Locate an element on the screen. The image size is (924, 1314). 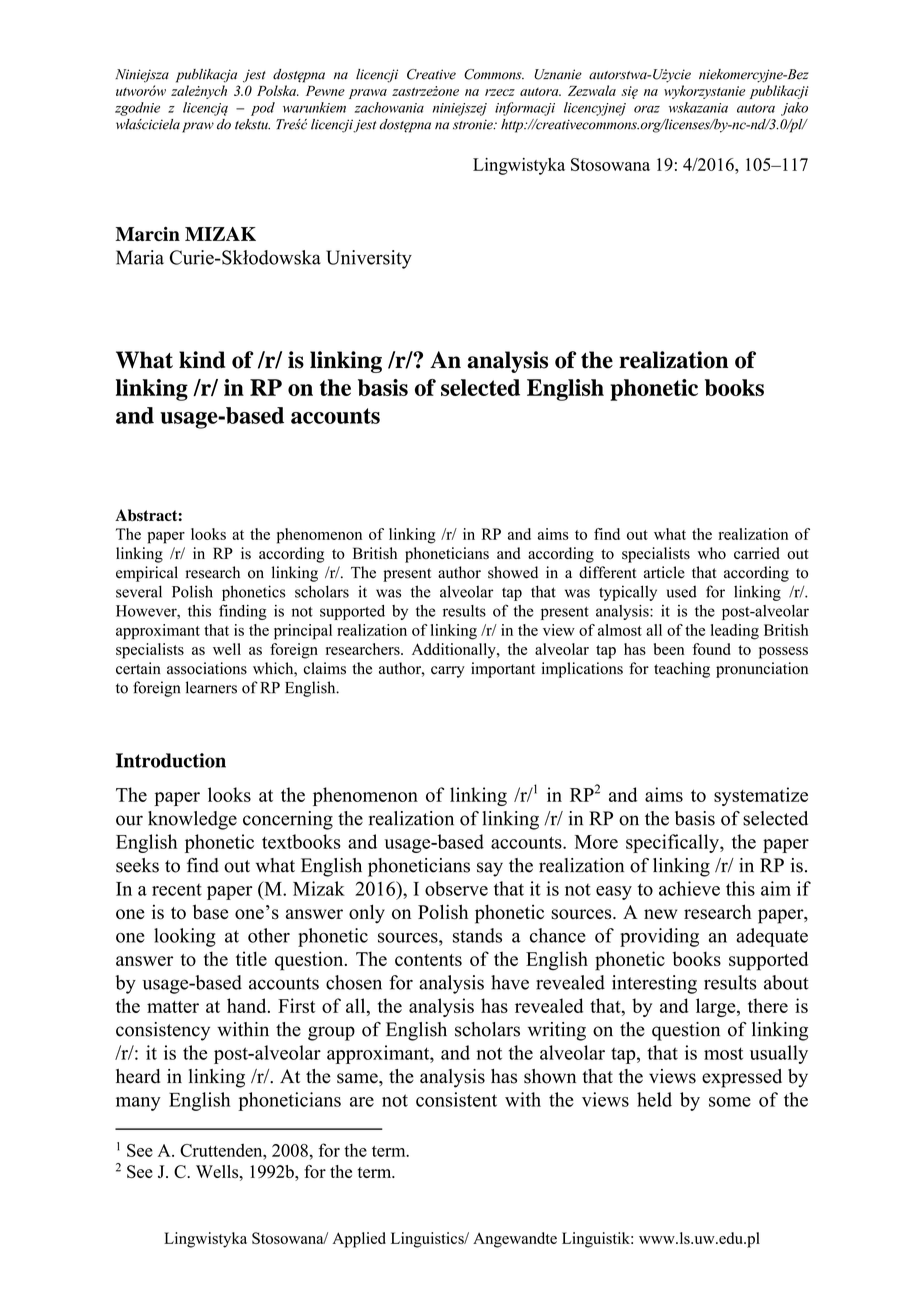
who is located at coordinates (712, 553).
